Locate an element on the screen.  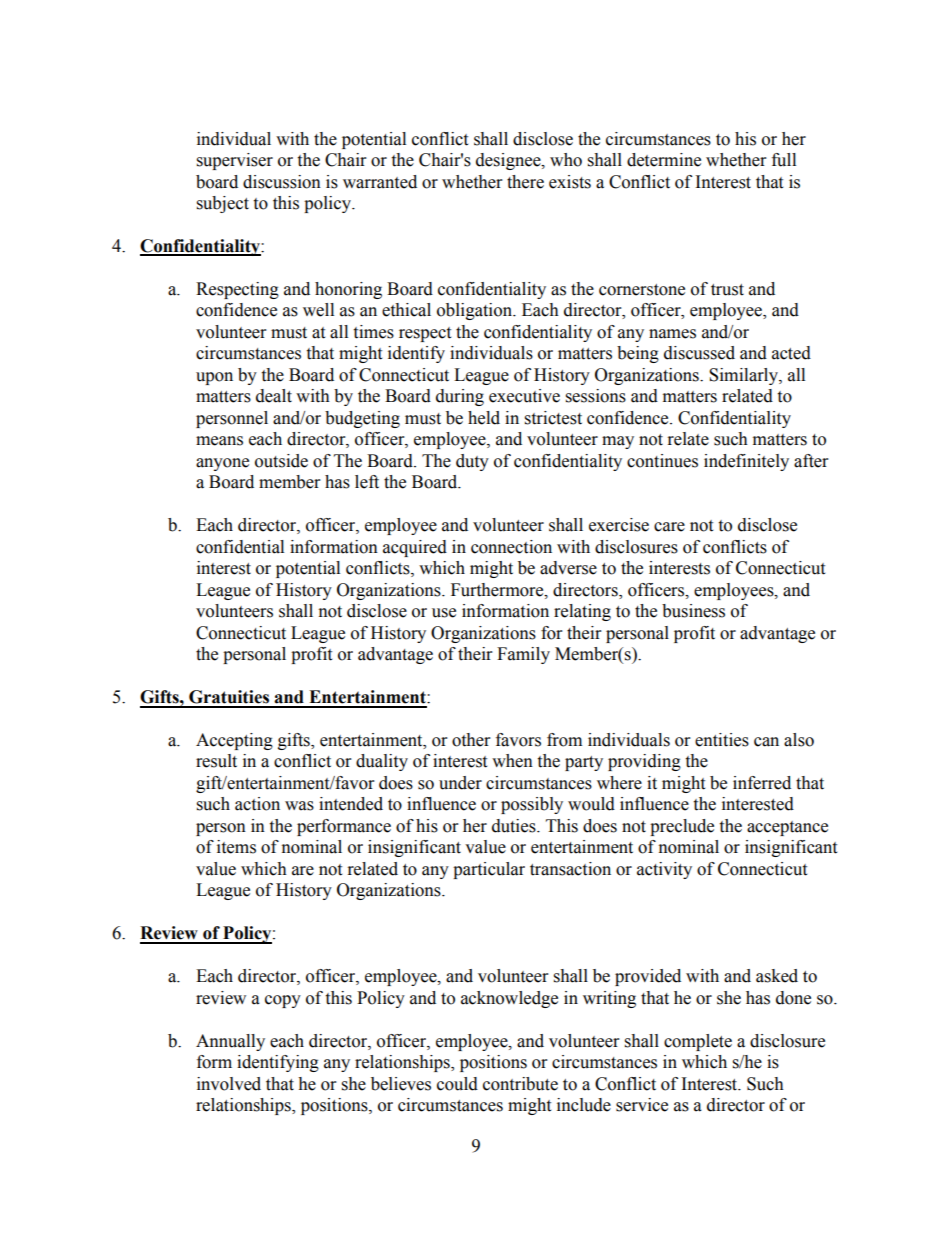
there is located at coordinates (525, 182).
